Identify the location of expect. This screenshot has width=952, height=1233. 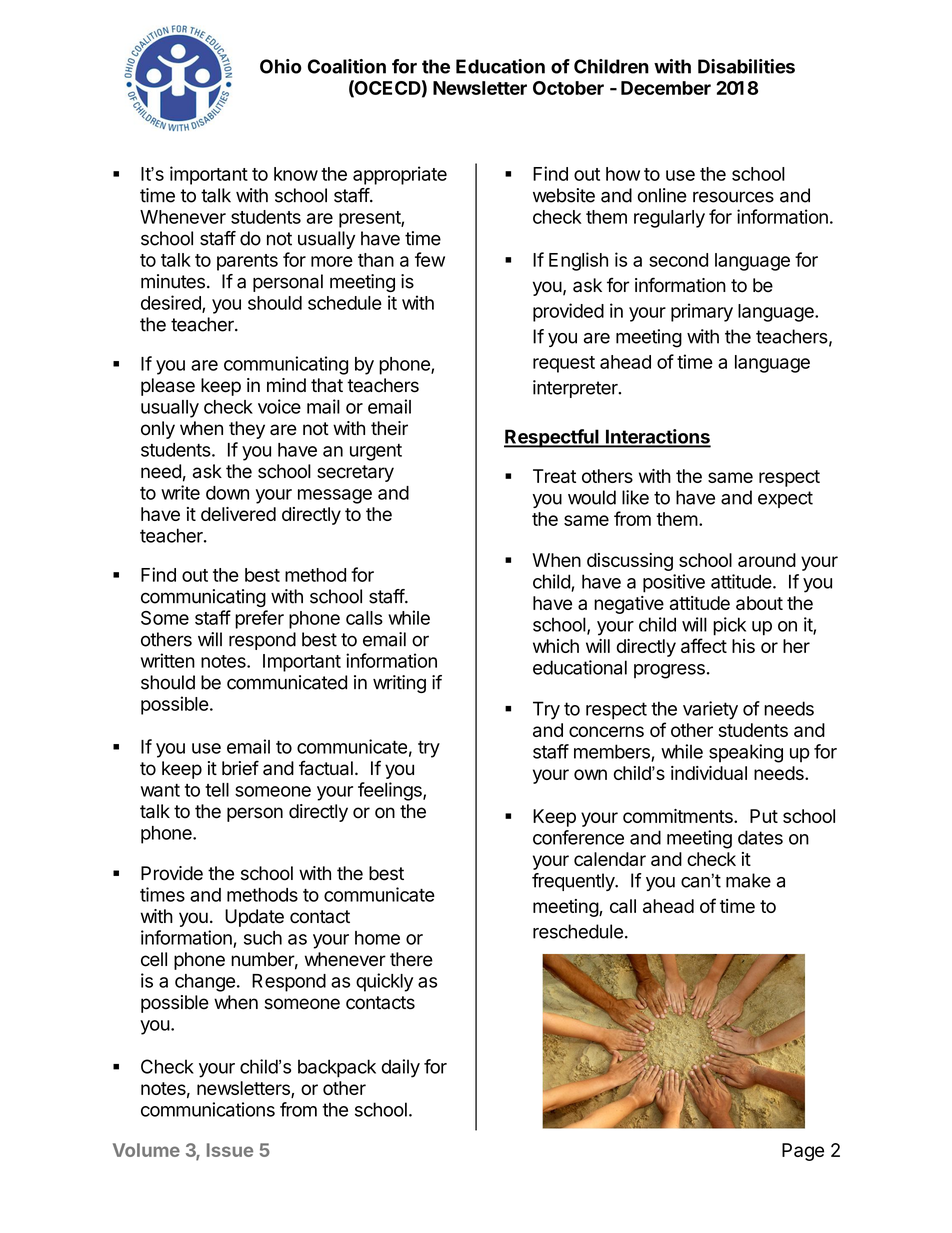
(785, 499).
